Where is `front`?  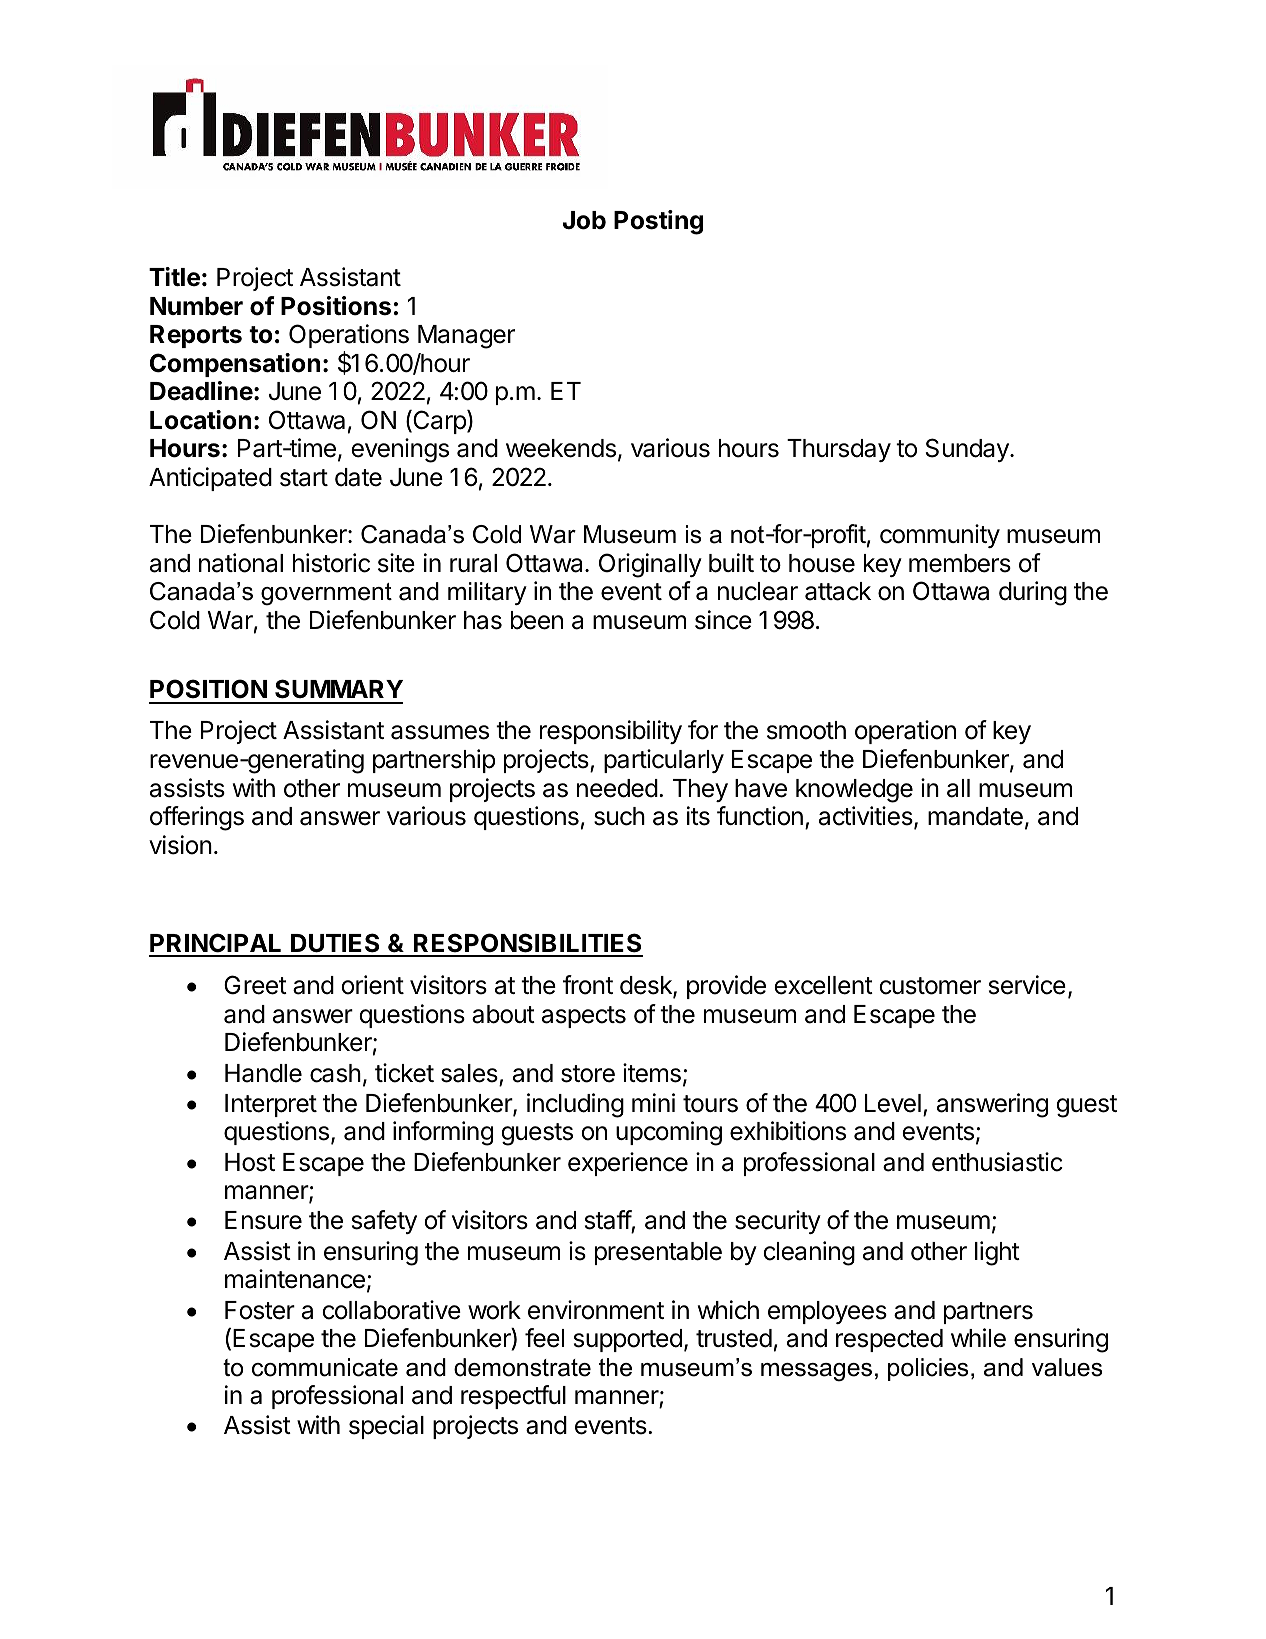 front is located at coordinates (588, 985).
